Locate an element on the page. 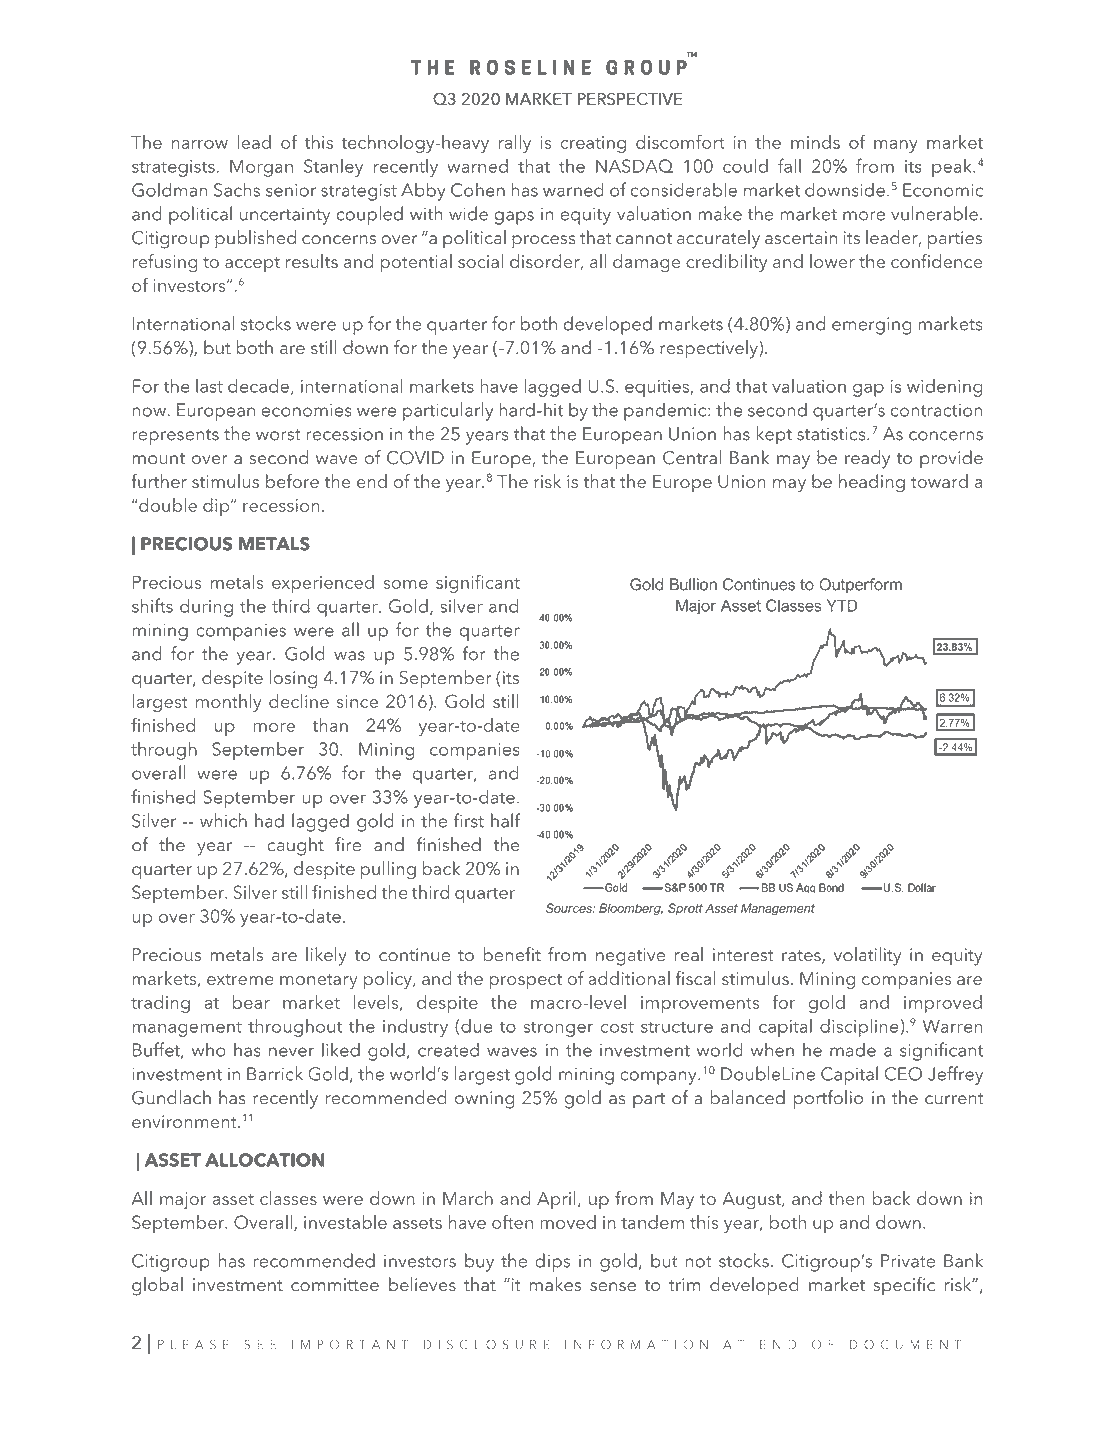  YTD is located at coordinates (842, 605).
